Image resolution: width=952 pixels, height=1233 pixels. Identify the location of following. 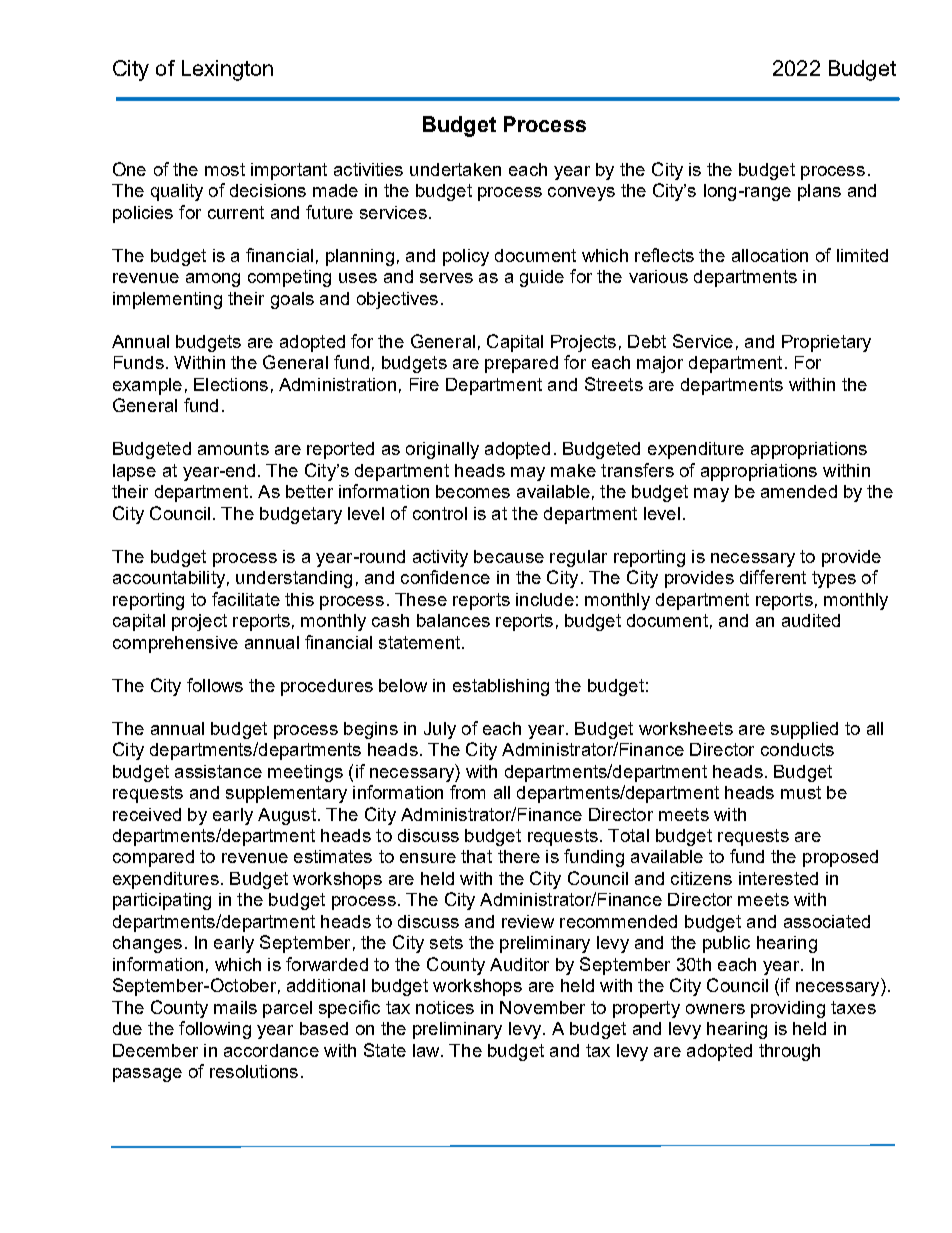
(215, 1030).
